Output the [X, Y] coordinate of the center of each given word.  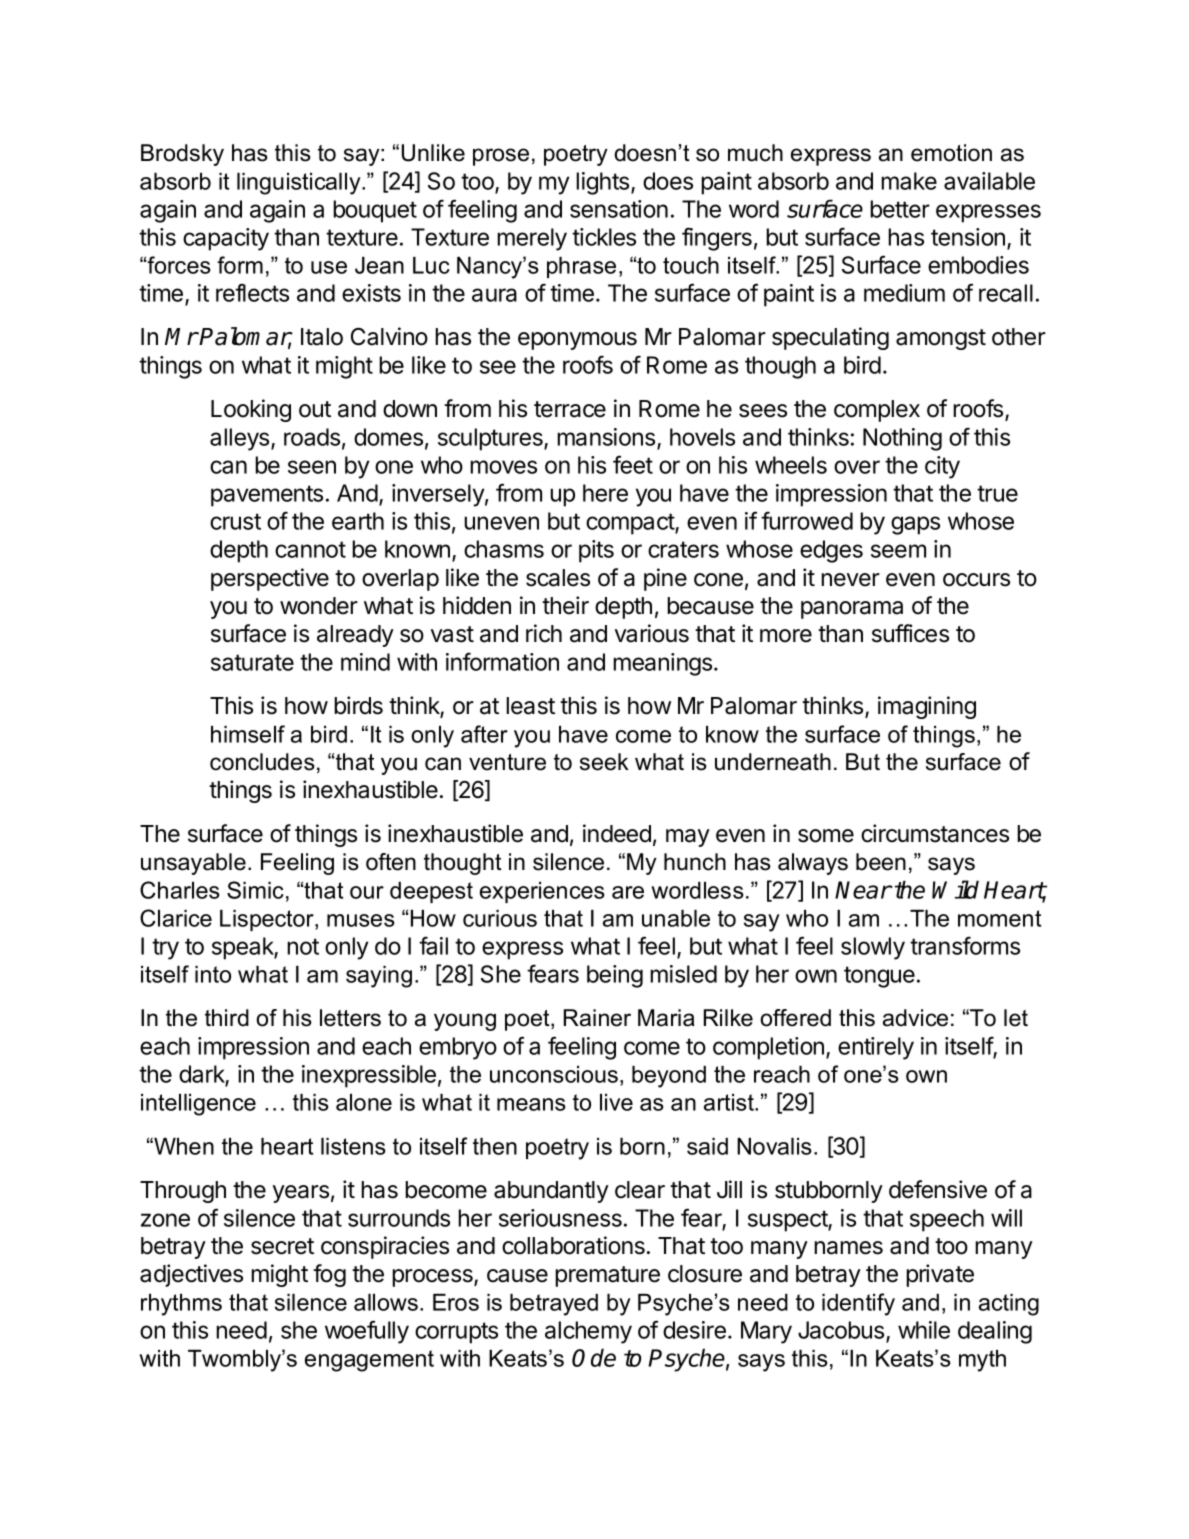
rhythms [181, 1305]
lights [604, 183]
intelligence [198, 1105]
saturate [252, 662]
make [909, 181]
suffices [910, 633]
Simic [255, 890]
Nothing [902, 439]
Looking [251, 410]
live [616, 1102]
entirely [876, 1048]
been [881, 862]
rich [544, 633]
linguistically [300, 184]
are [628, 892]
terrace [570, 409]
